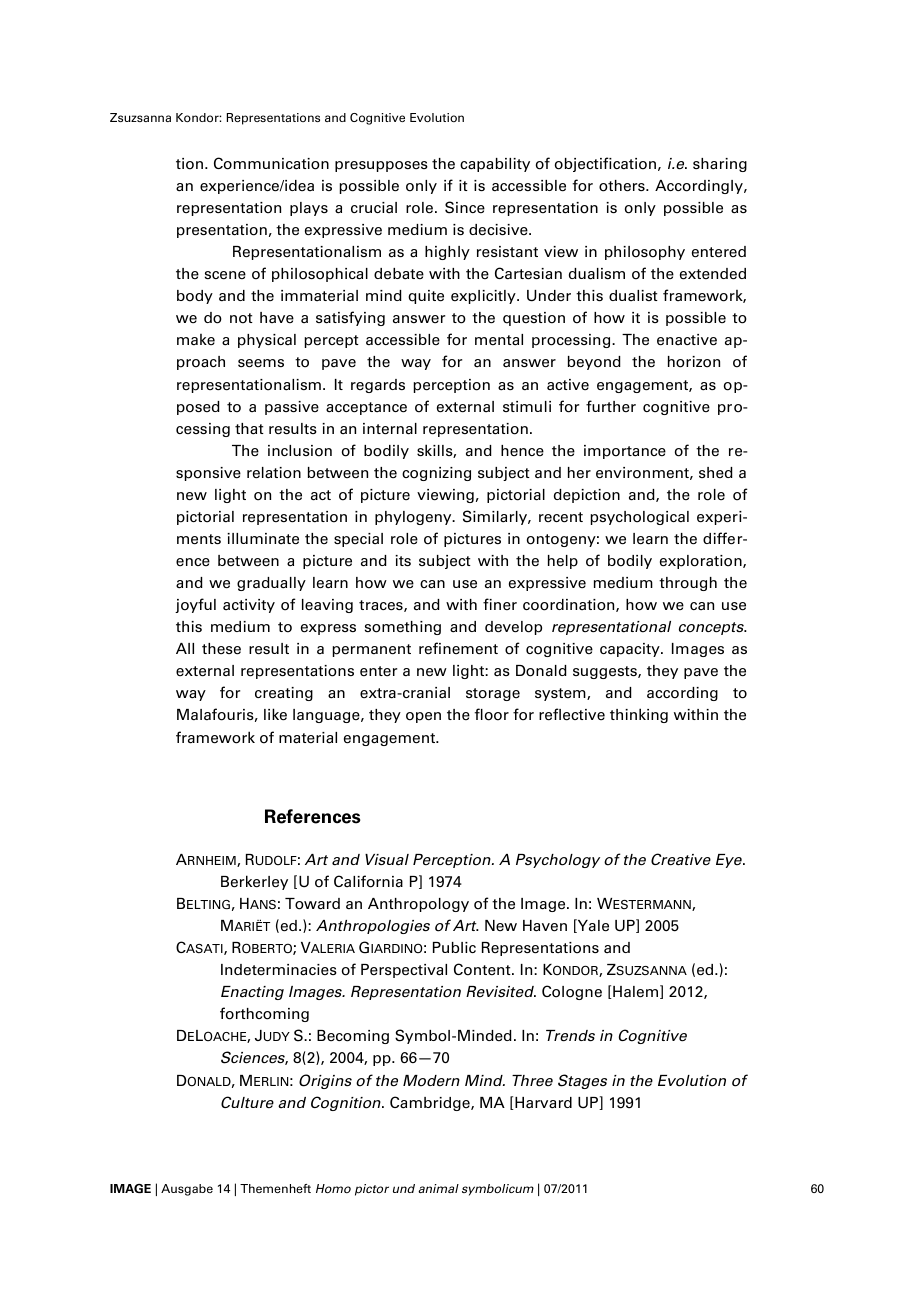 This document has width=924, height=1307. What do you see at coordinates (631, 650) in the document?
I see `capacity` at bounding box center [631, 650].
